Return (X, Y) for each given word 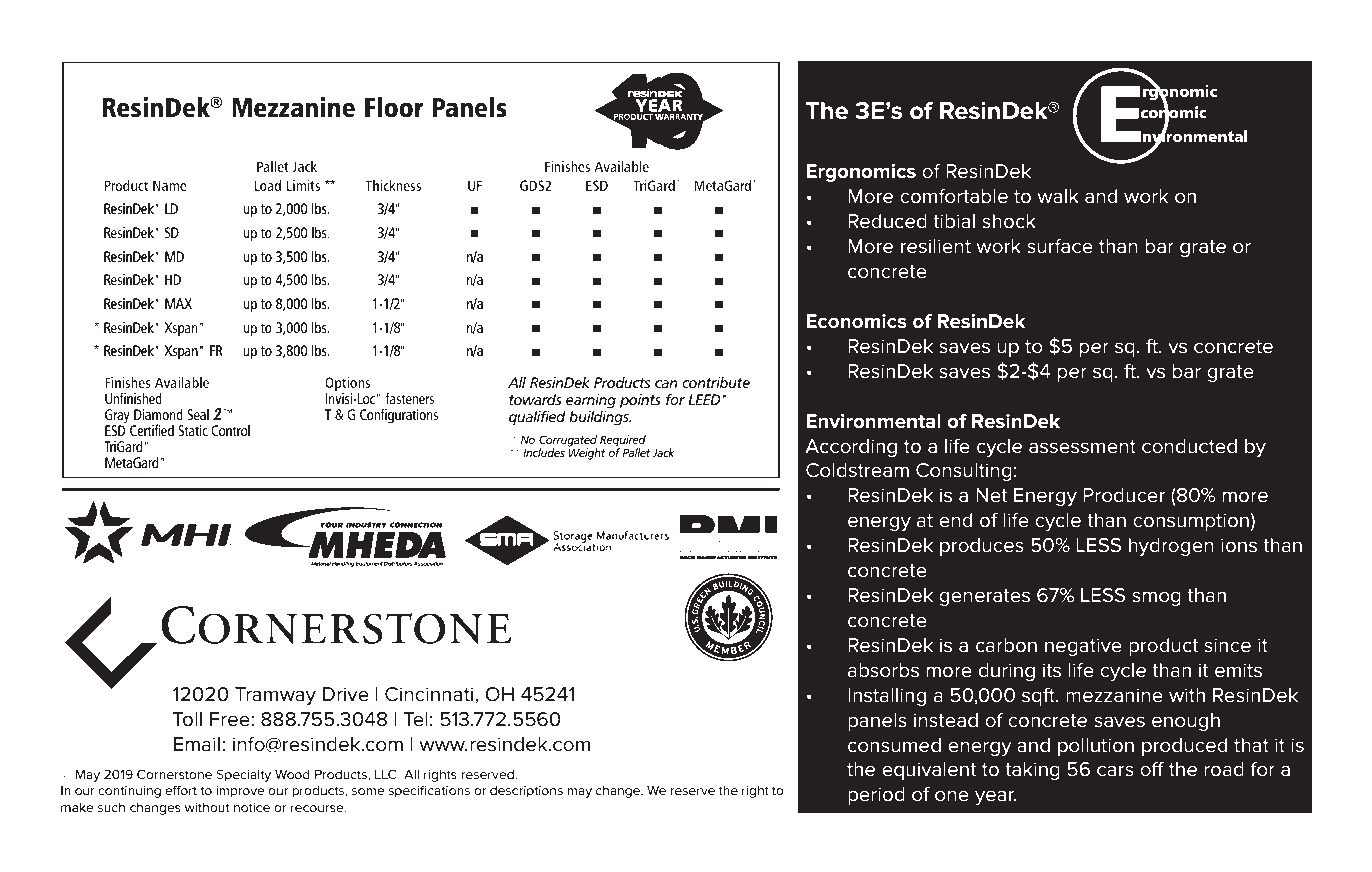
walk (1058, 196)
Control (230, 430)
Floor (394, 107)
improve (240, 792)
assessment (1082, 447)
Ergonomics (861, 173)
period (876, 796)
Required (623, 442)
